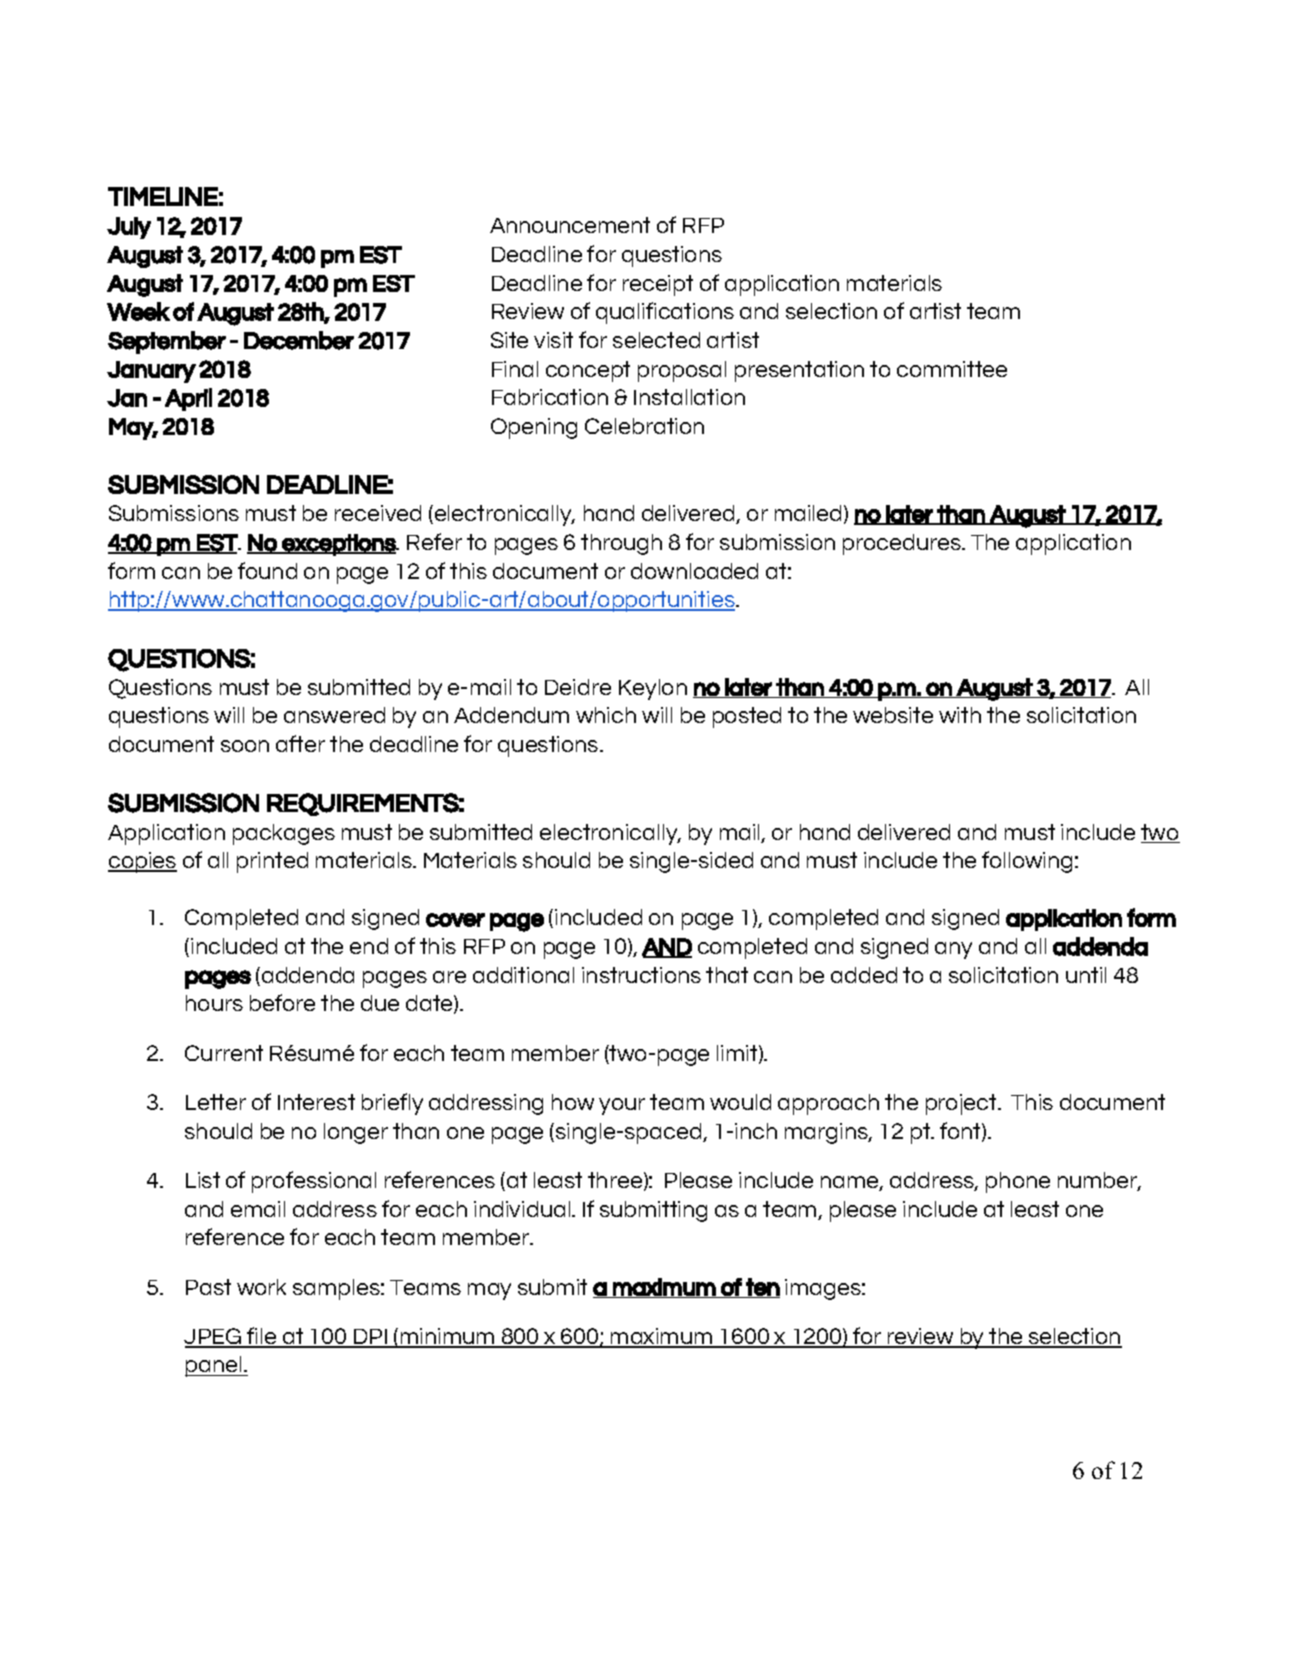 Image resolution: width=1298 pixels, height=1680 pixels. Describe the element at coordinates (129, 228) in the screenshot. I see `July` at that location.
